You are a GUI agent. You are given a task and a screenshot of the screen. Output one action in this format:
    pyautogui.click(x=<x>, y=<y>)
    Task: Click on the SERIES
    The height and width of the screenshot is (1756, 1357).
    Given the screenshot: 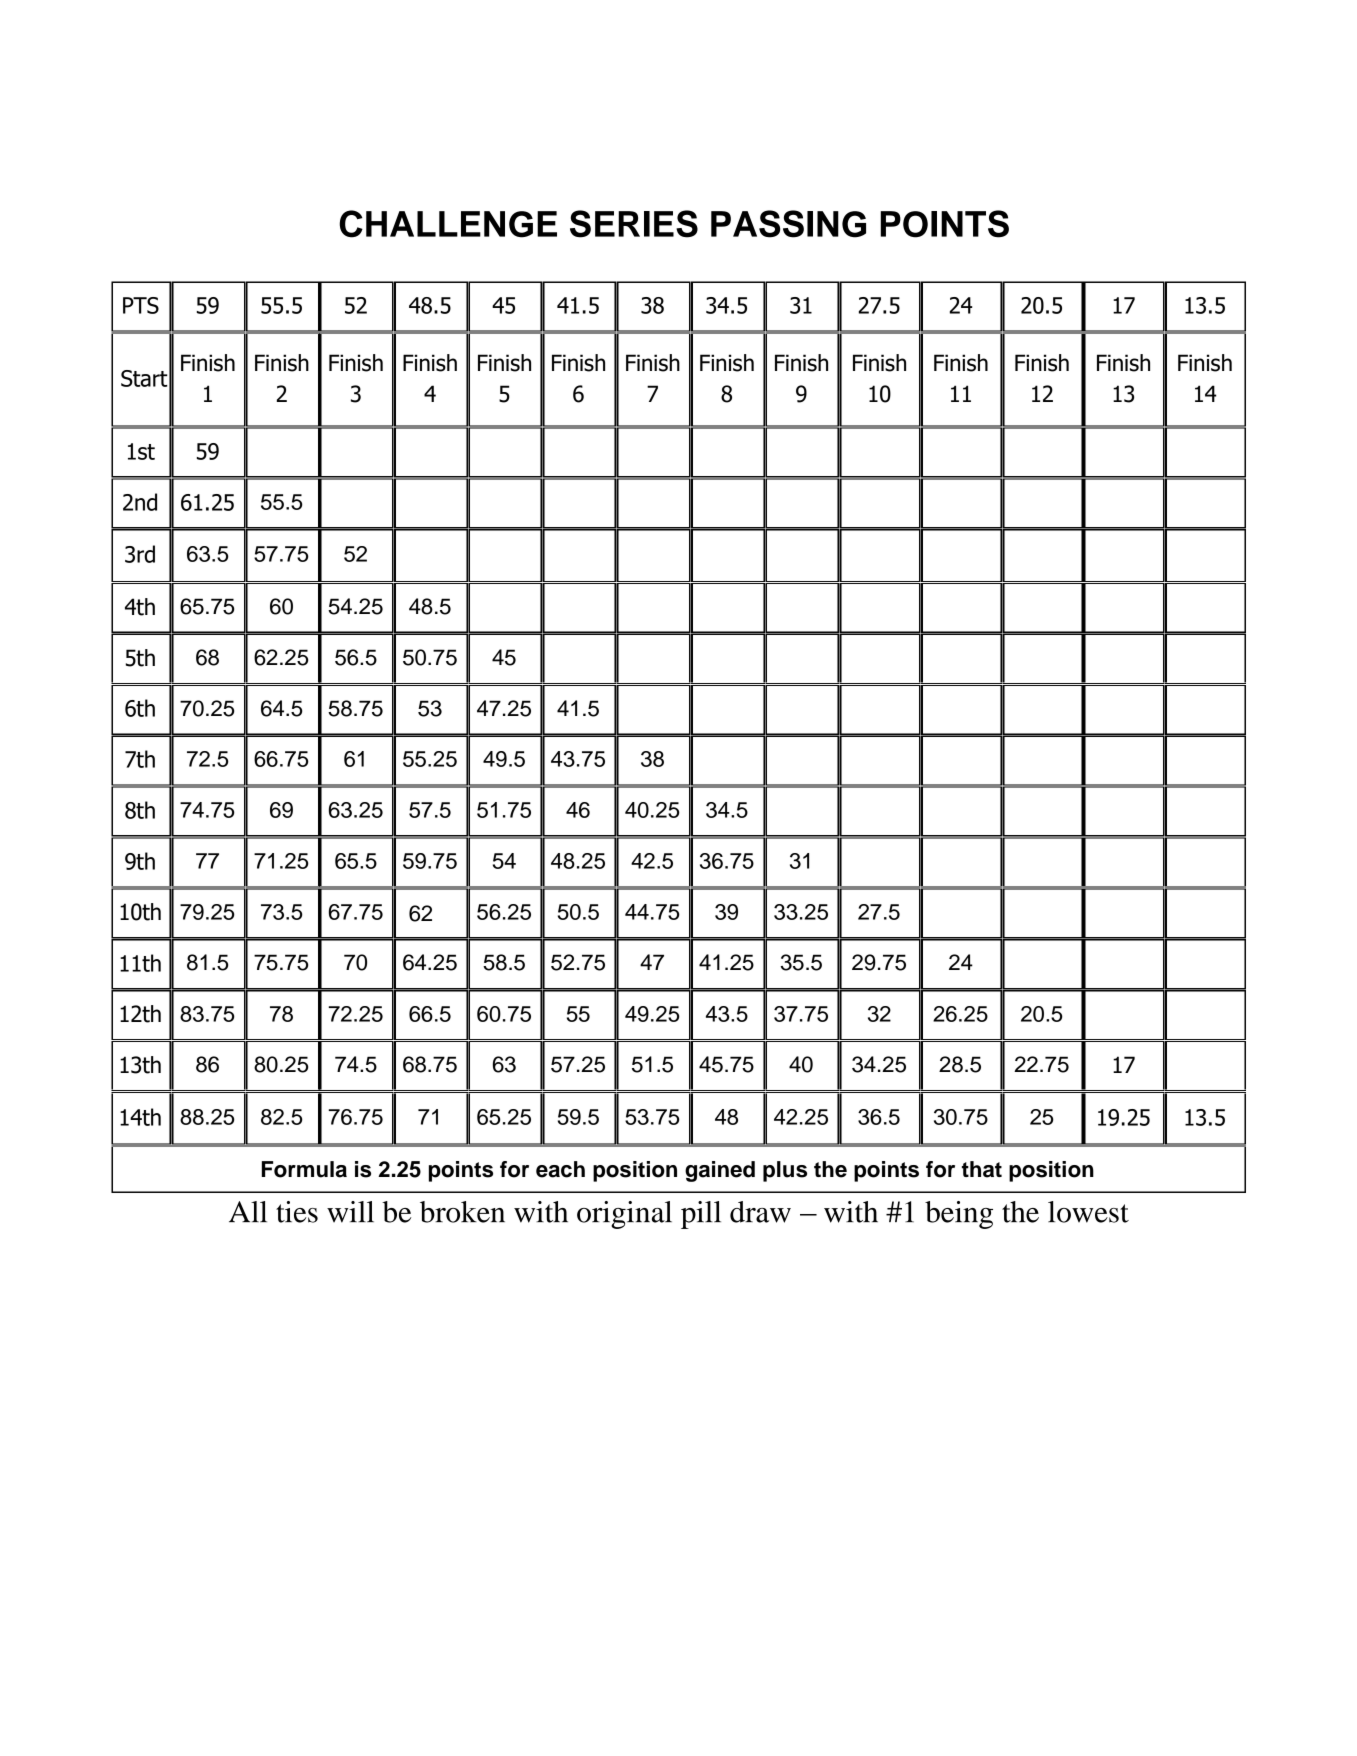 What is the action you would take?
    pyautogui.click(x=634, y=224)
